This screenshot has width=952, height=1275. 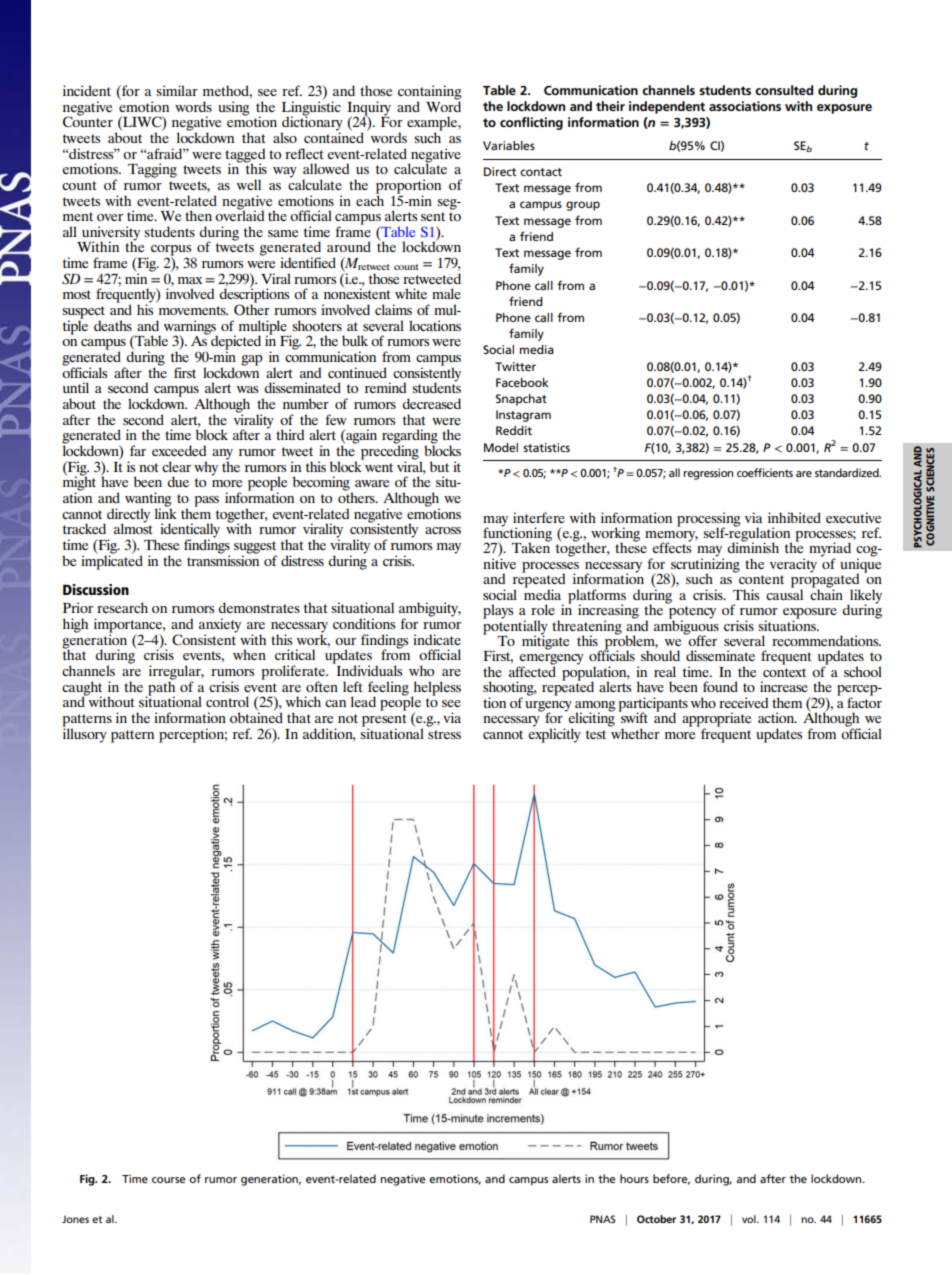 I want to click on decreased, so click(x=431, y=403).
